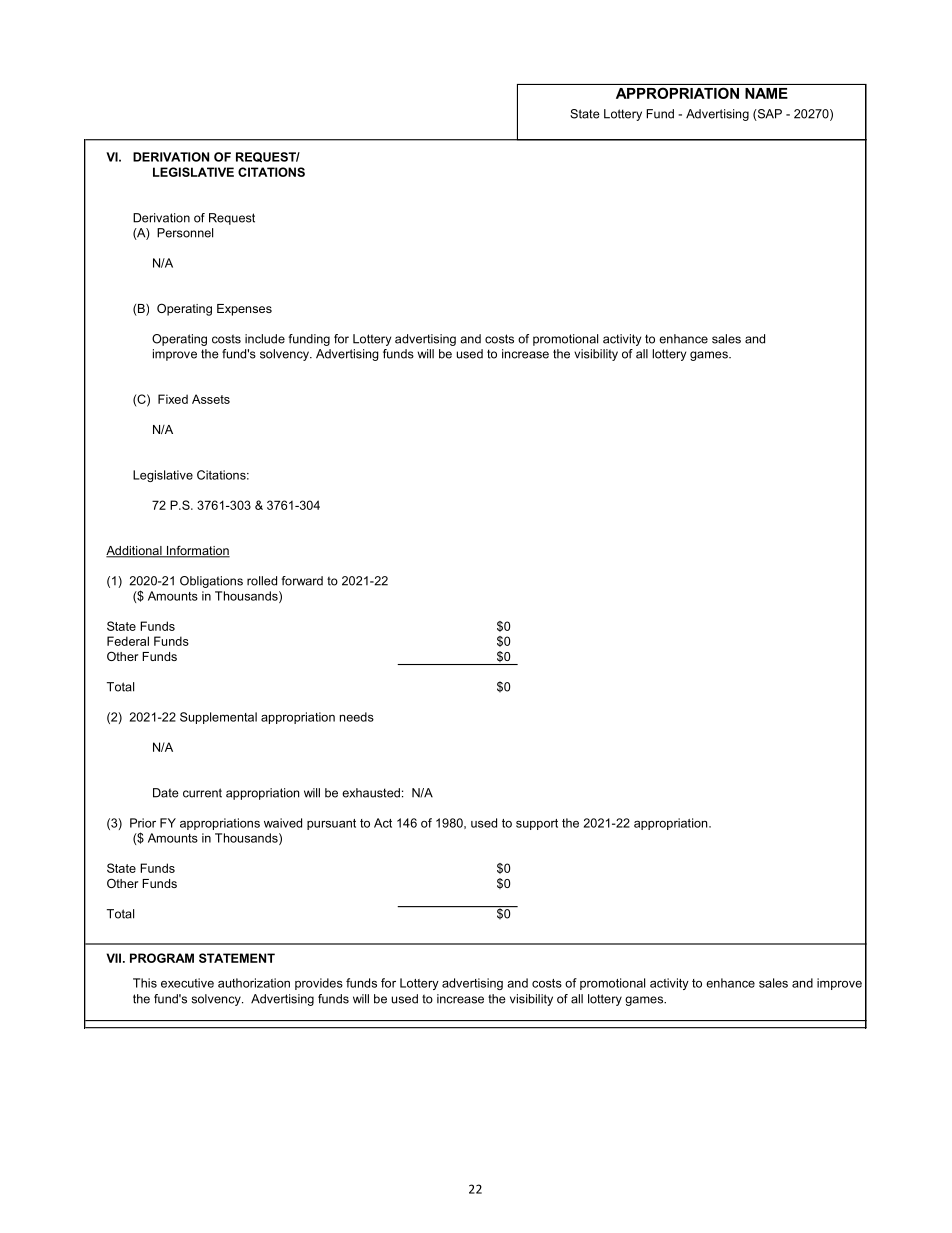 This screenshot has height=1233, width=952. What do you see at coordinates (244, 310) in the screenshot?
I see `Expenses` at bounding box center [244, 310].
